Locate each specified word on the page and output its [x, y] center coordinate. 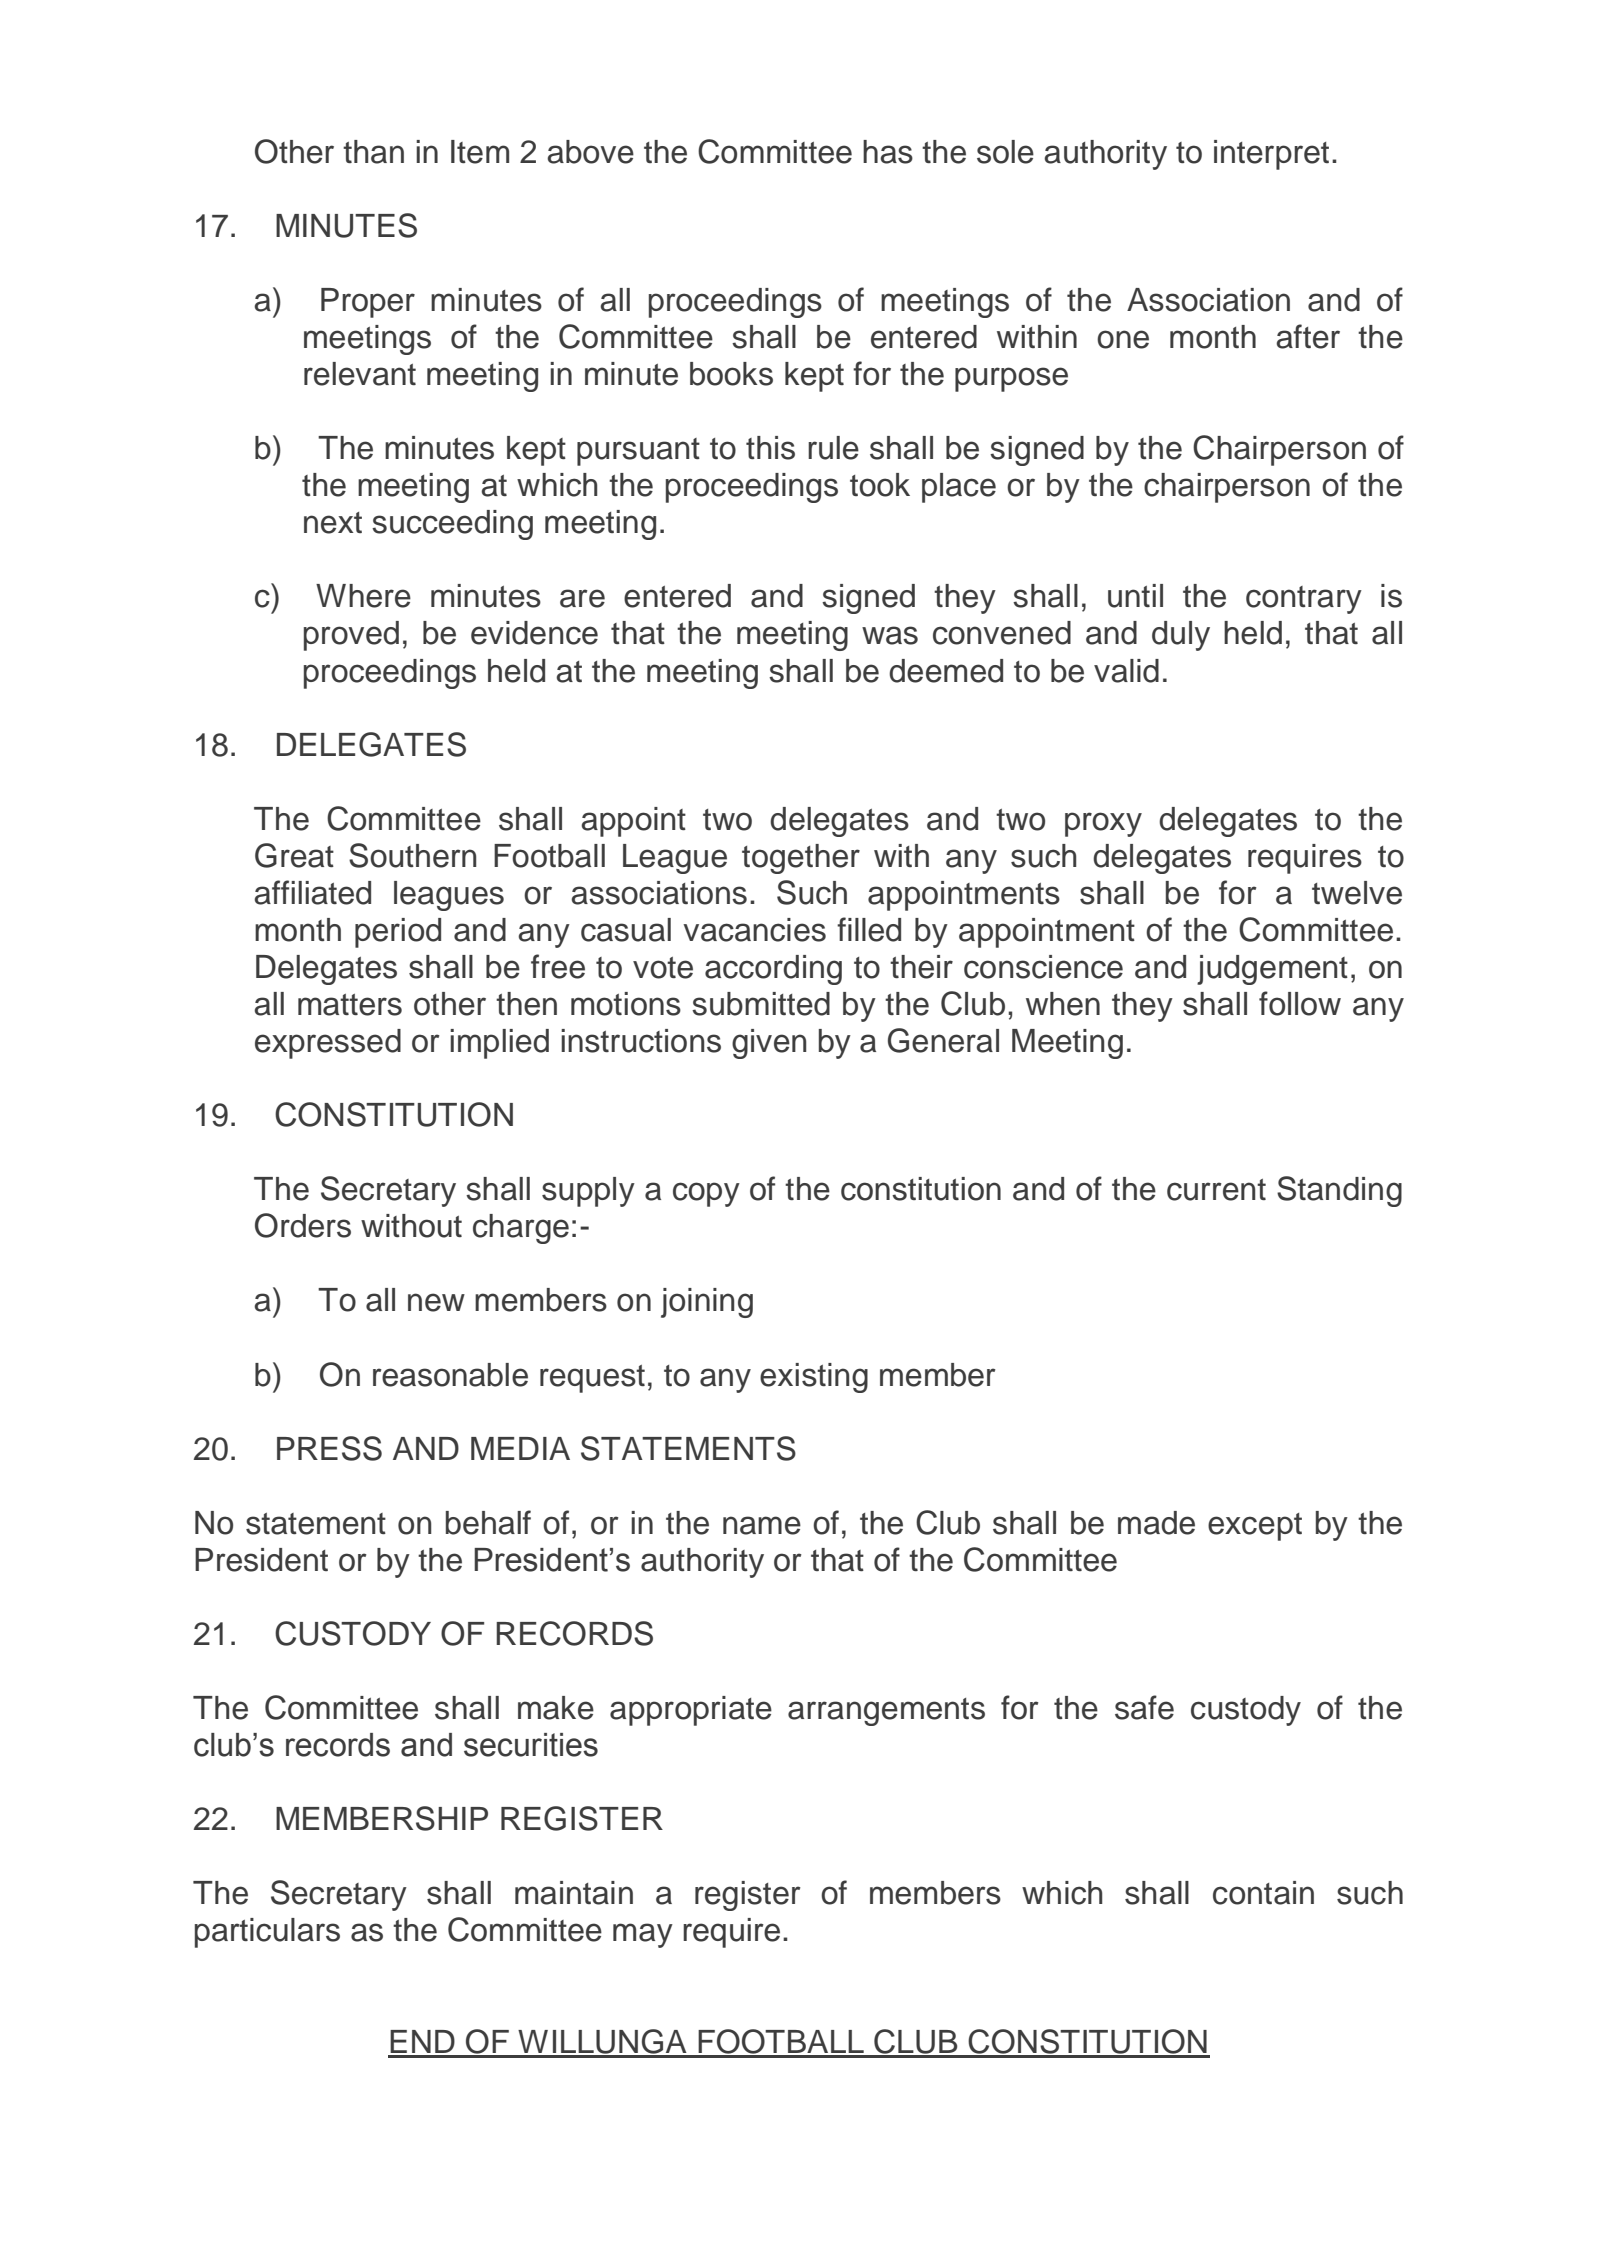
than [373, 152]
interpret [1271, 155]
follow [1300, 1003]
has [888, 152]
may [643, 1935]
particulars [267, 1933]
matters [350, 1005]
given [769, 1044]
